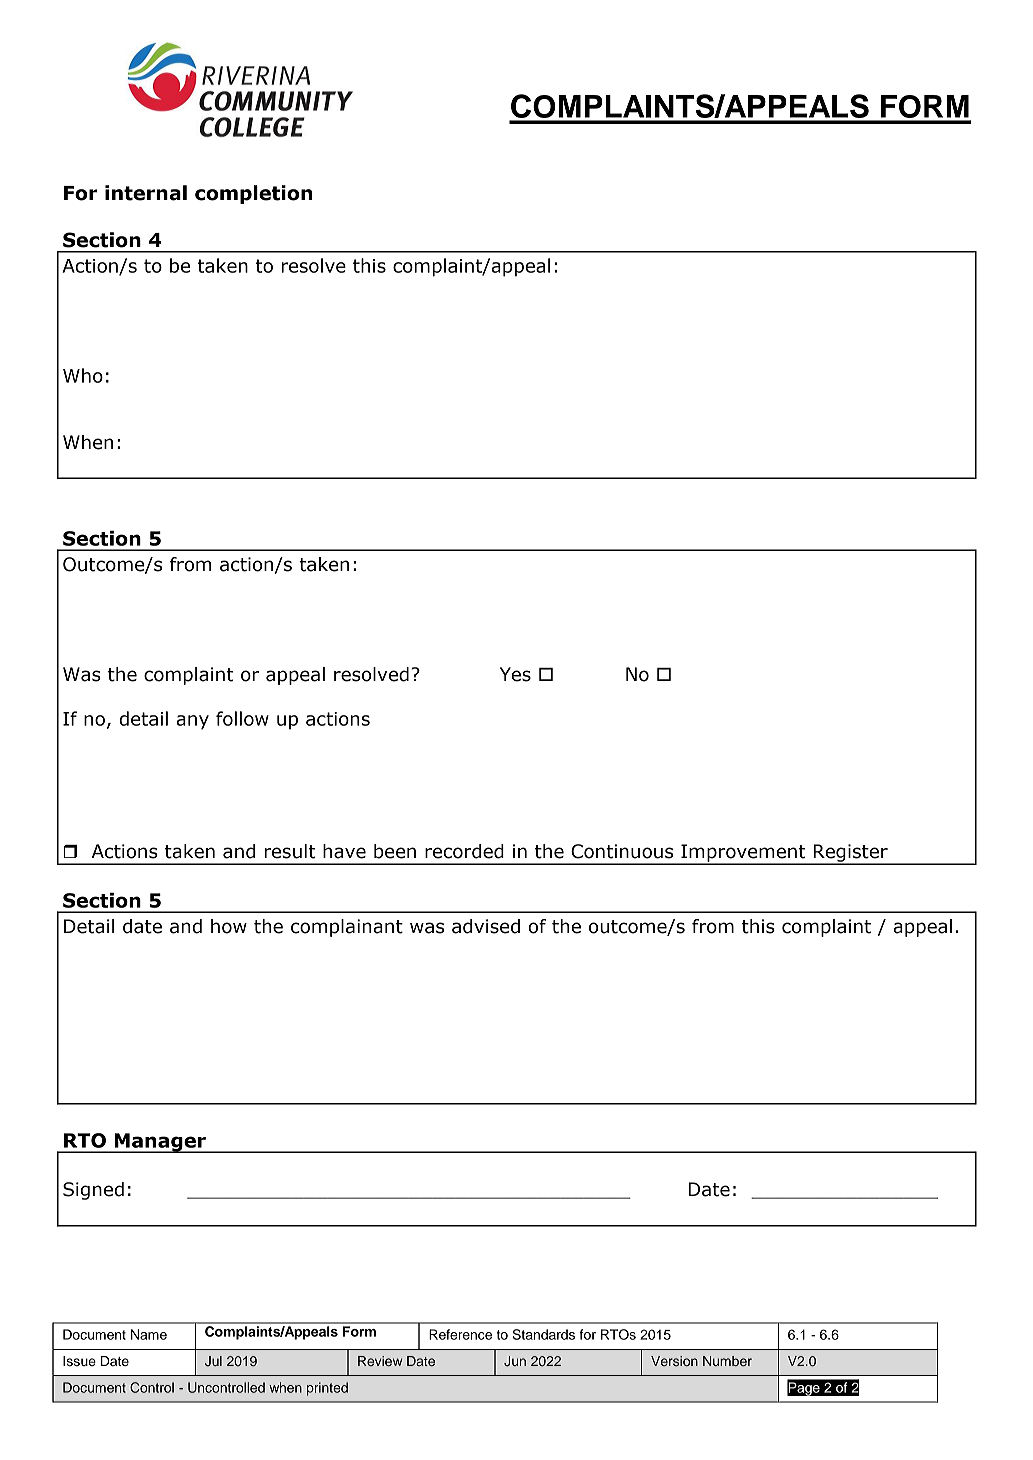 This image has width=1033, height=1460. Describe the element at coordinates (149, 1334) in the image. I see `Name` at that location.
